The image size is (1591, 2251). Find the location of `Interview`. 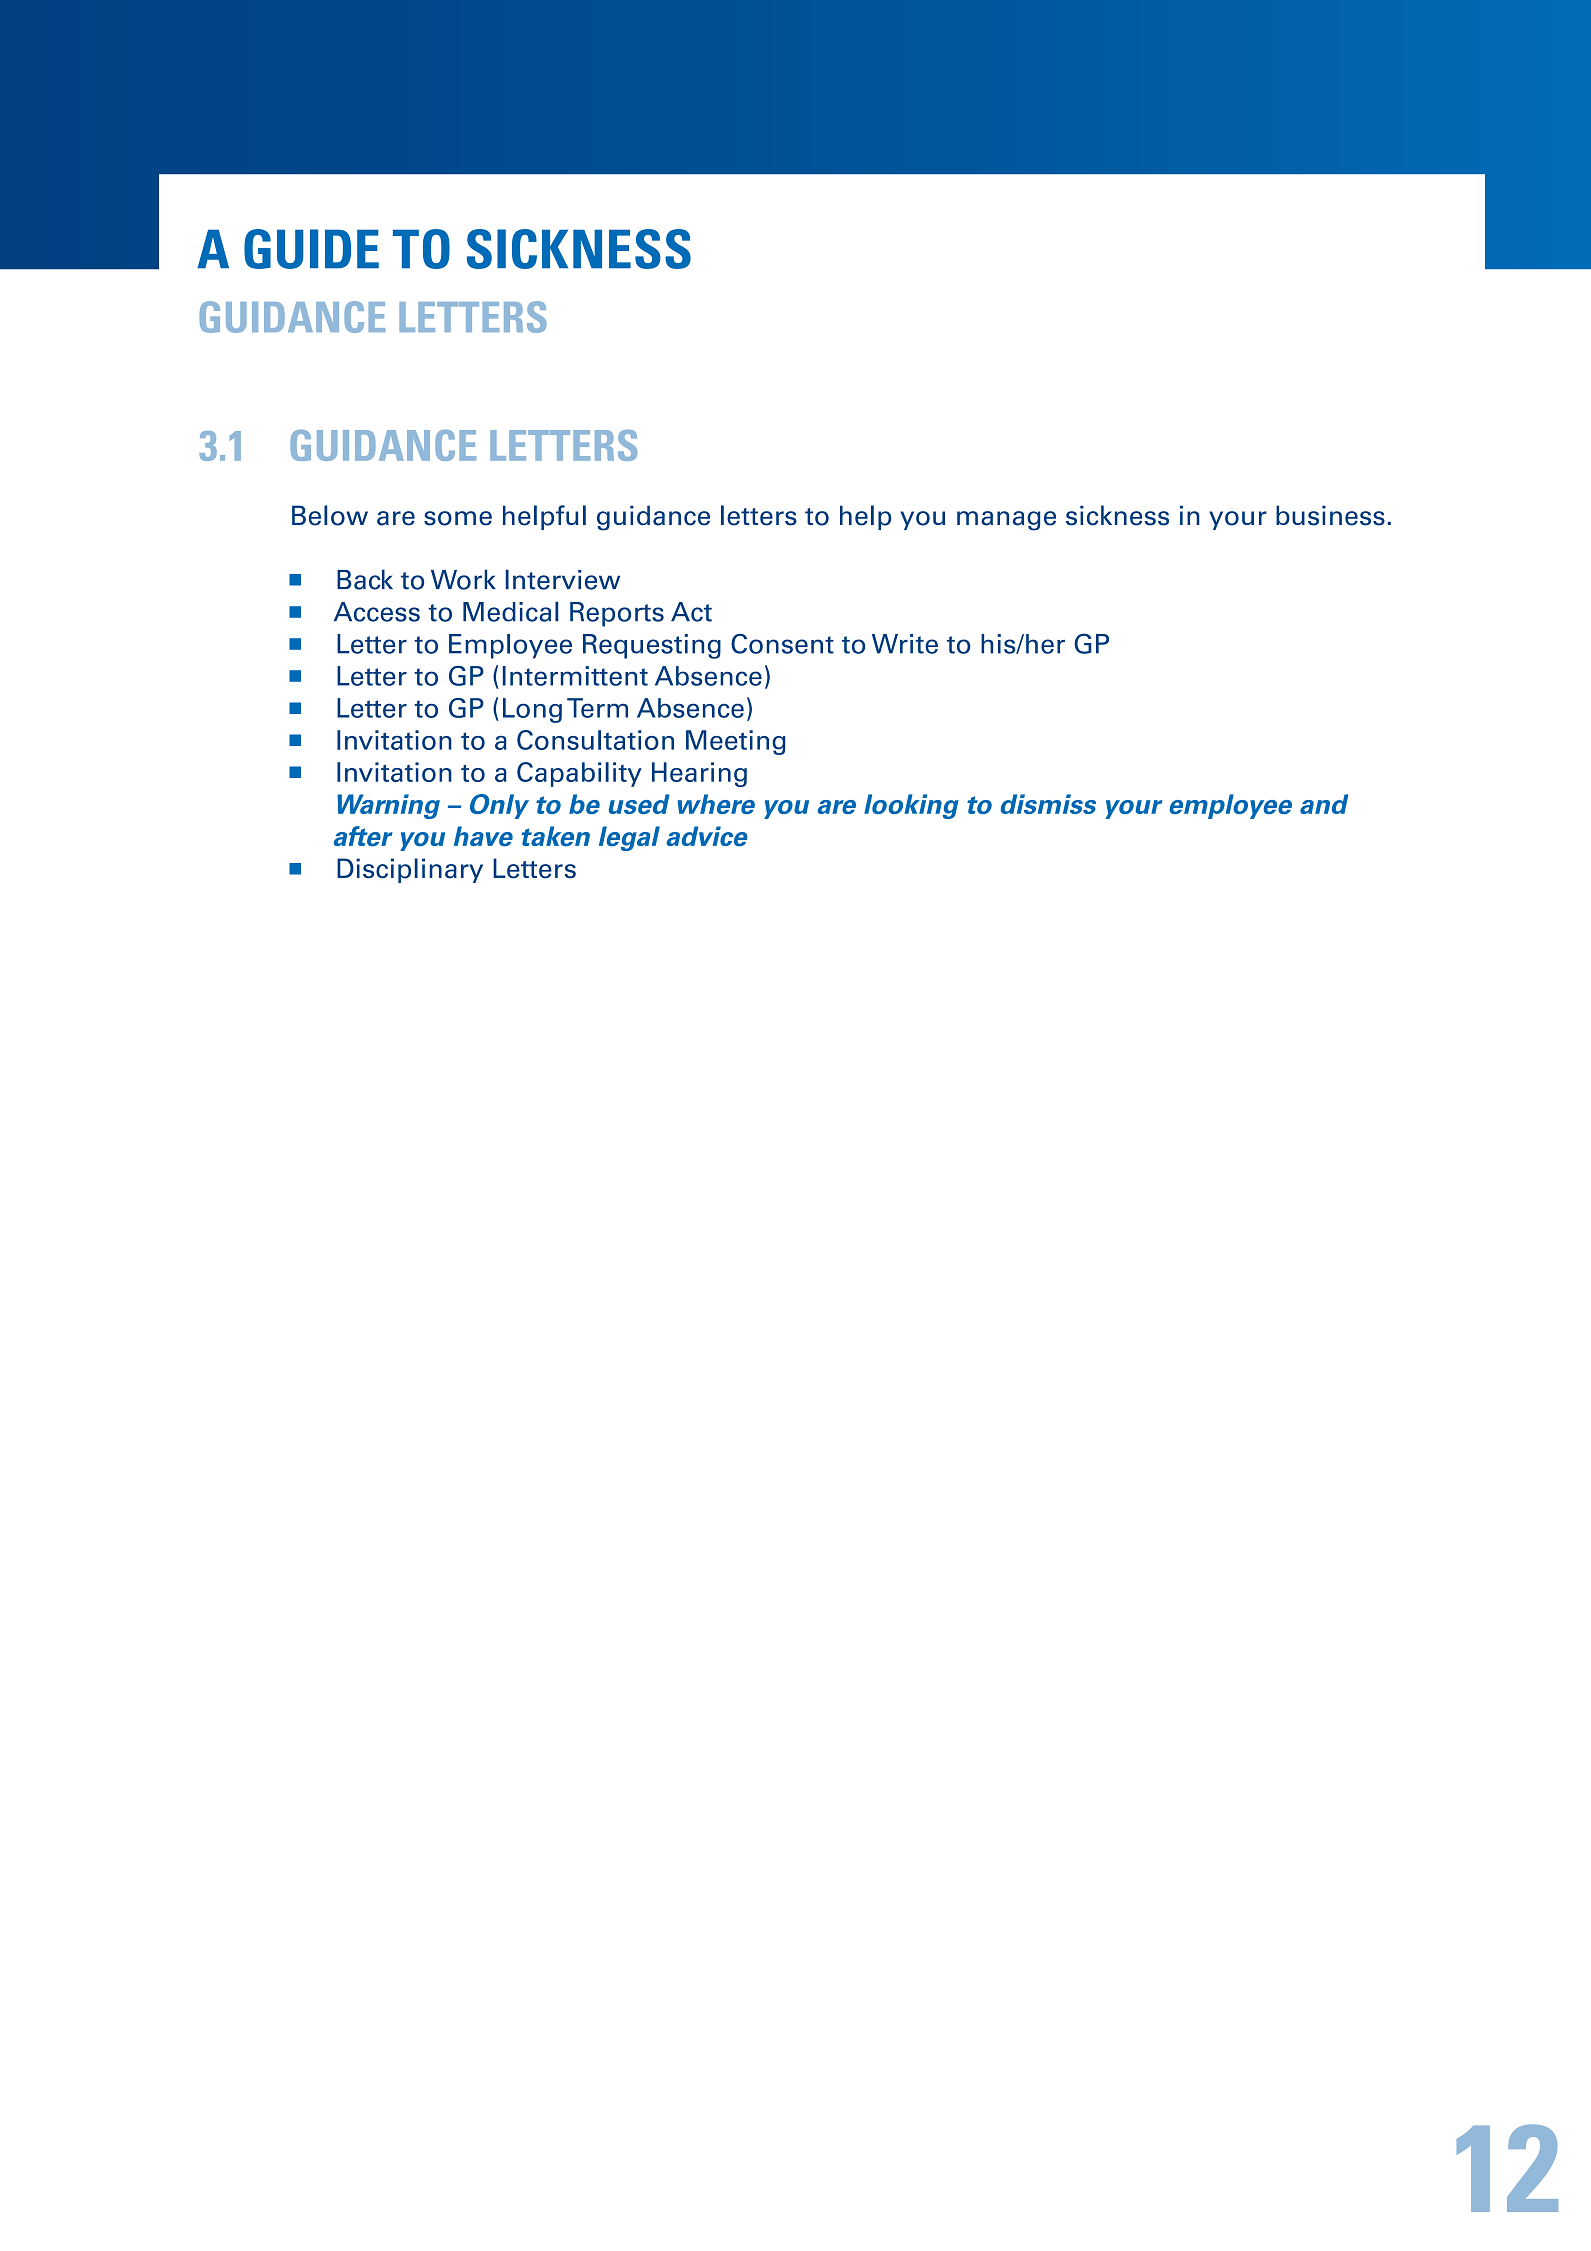

Interview is located at coordinates (563, 580).
